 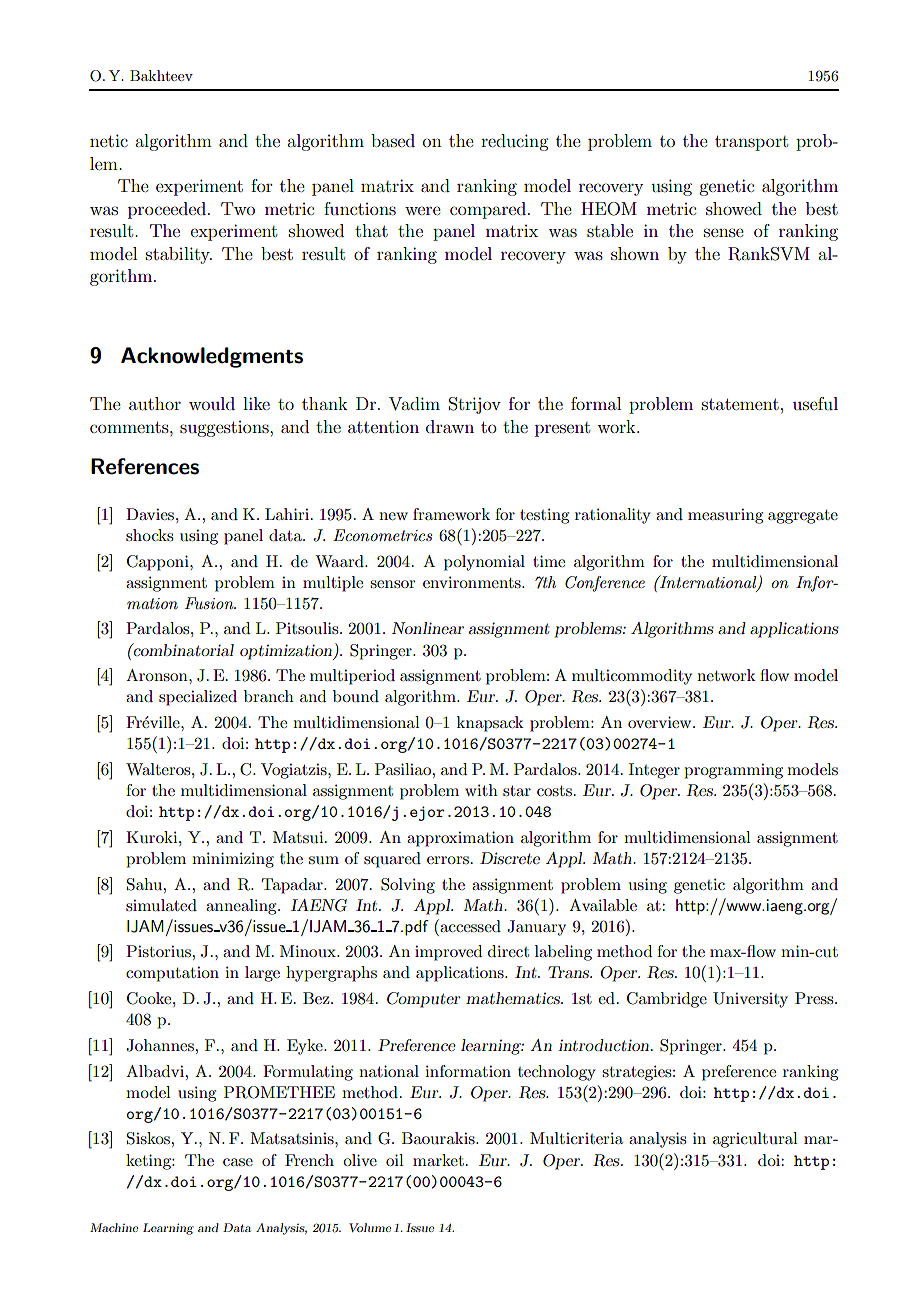 What do you see at coordinates (724, 232) in the document?
I see `sense` at bounding box center [724, 232].
